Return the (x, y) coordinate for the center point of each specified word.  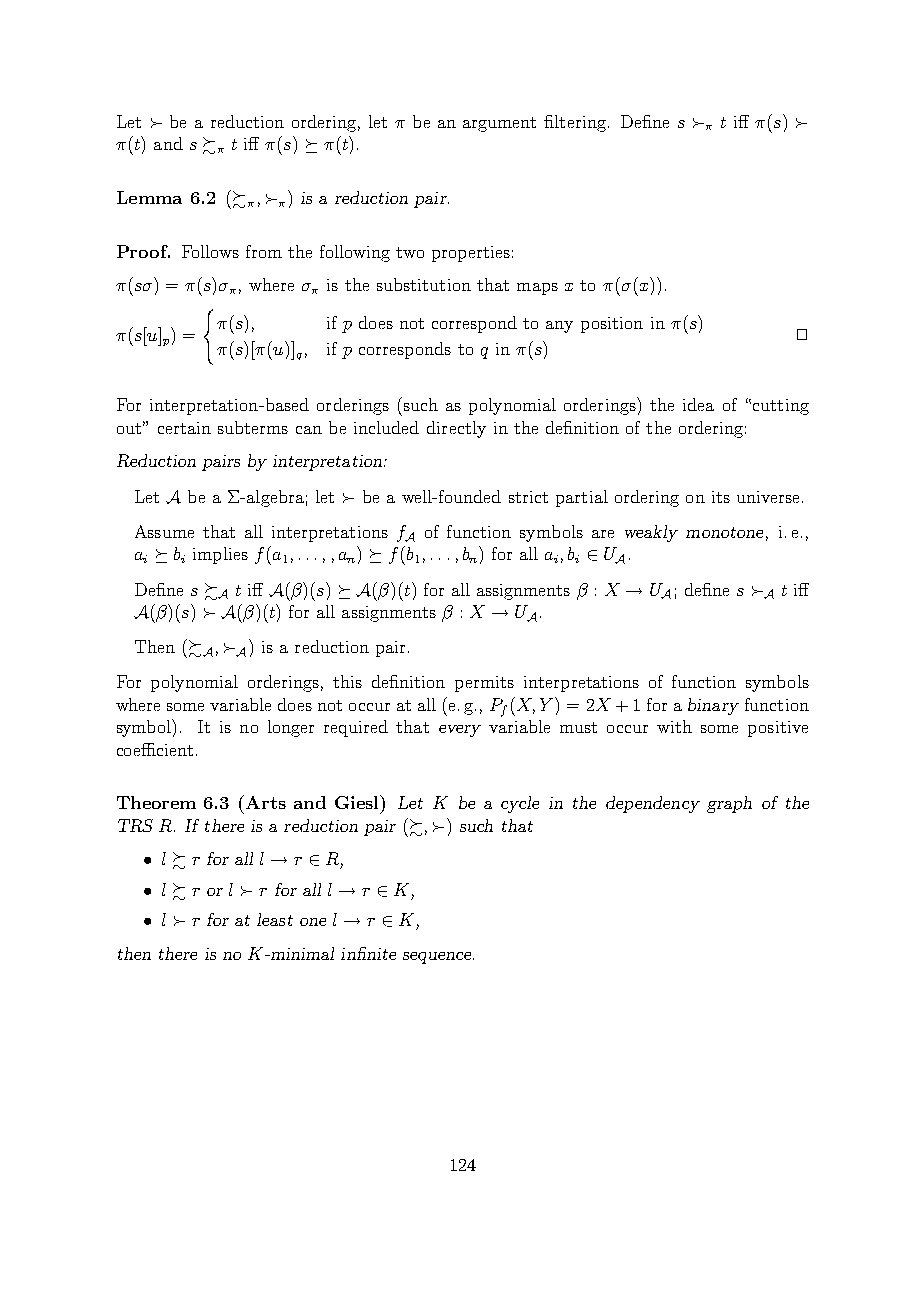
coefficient (155, 749)
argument (499, 124)
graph (729, 804)
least (275, 919)
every (460, 731)
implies (220, 555)
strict (528, 497)
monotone (724, 532)
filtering (575, 123)
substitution (424, 284)
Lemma (149, 197)
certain (184, 428)
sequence (438, 958)
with (674, 726)
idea (698, 404)
